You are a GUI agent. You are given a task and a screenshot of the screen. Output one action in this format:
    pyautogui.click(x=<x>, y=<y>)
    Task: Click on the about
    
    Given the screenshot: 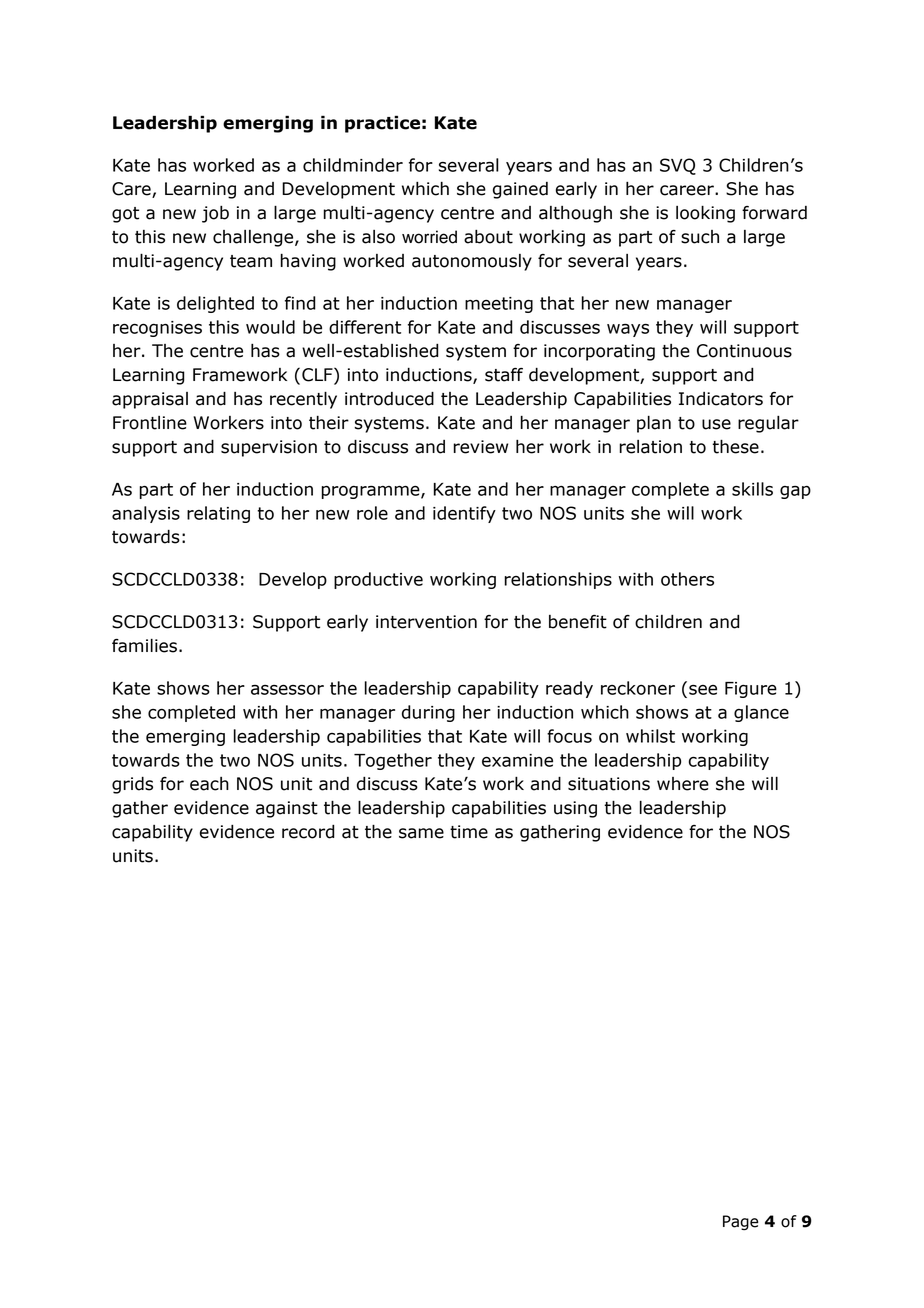 What is the action you would take?
    pyautogui.click(x=488, y=237)
